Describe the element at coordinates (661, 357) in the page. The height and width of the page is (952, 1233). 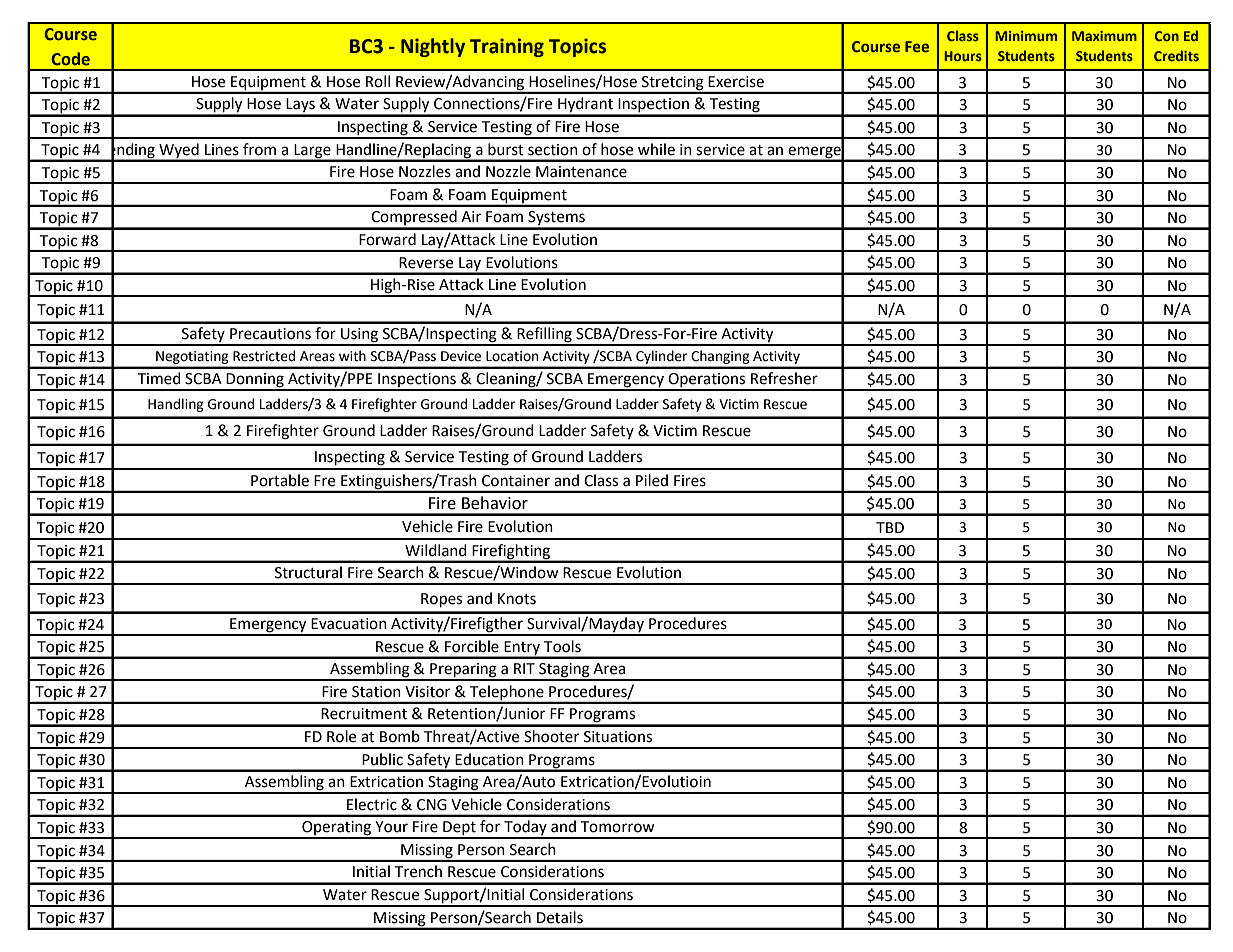
I see `Cylinder` at that location.
